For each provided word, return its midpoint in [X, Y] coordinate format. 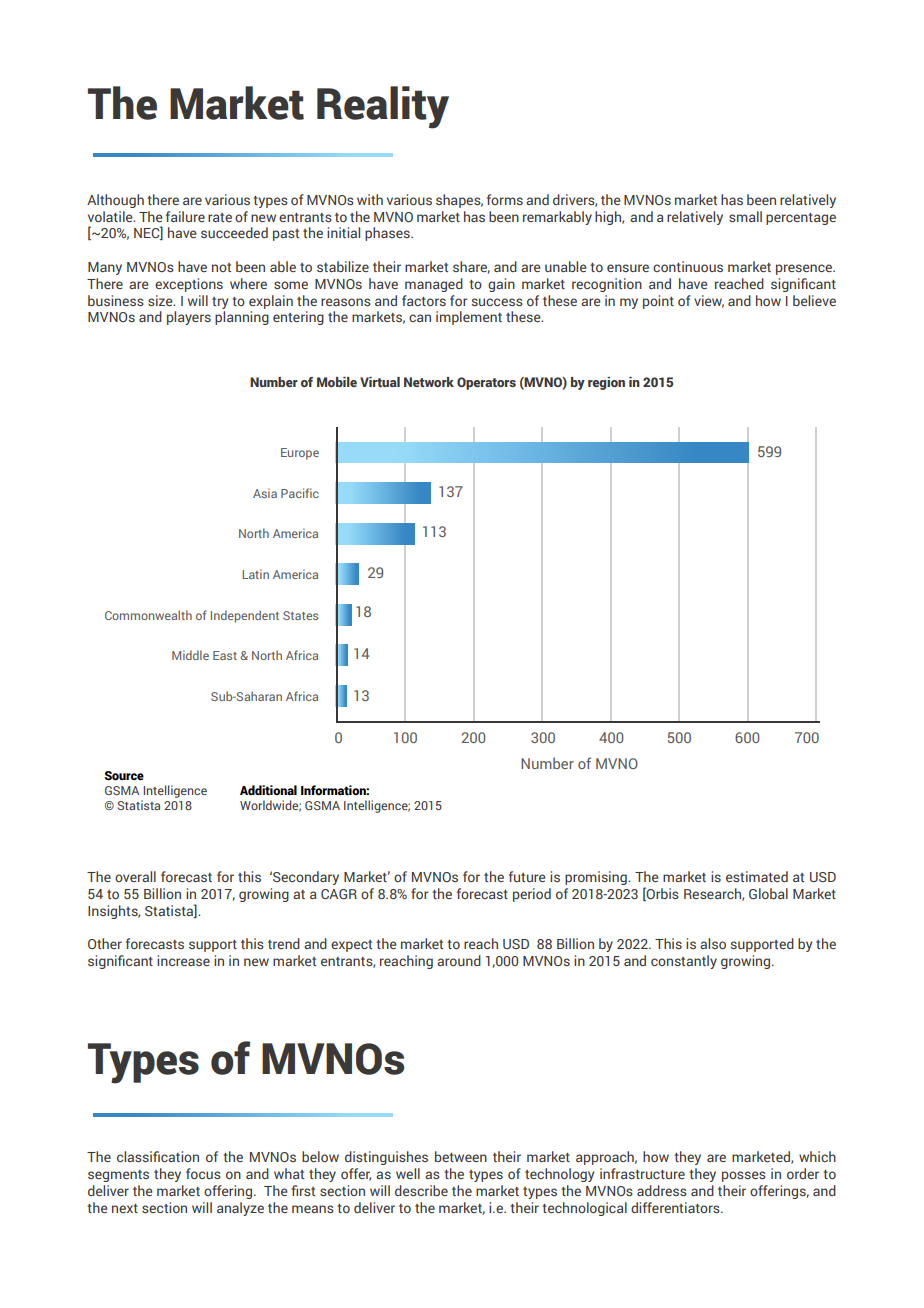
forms [505, 199]
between [461, 1156]
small [745, 216]
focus [203, 1173]
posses [744, 1176]
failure [185, 216]
